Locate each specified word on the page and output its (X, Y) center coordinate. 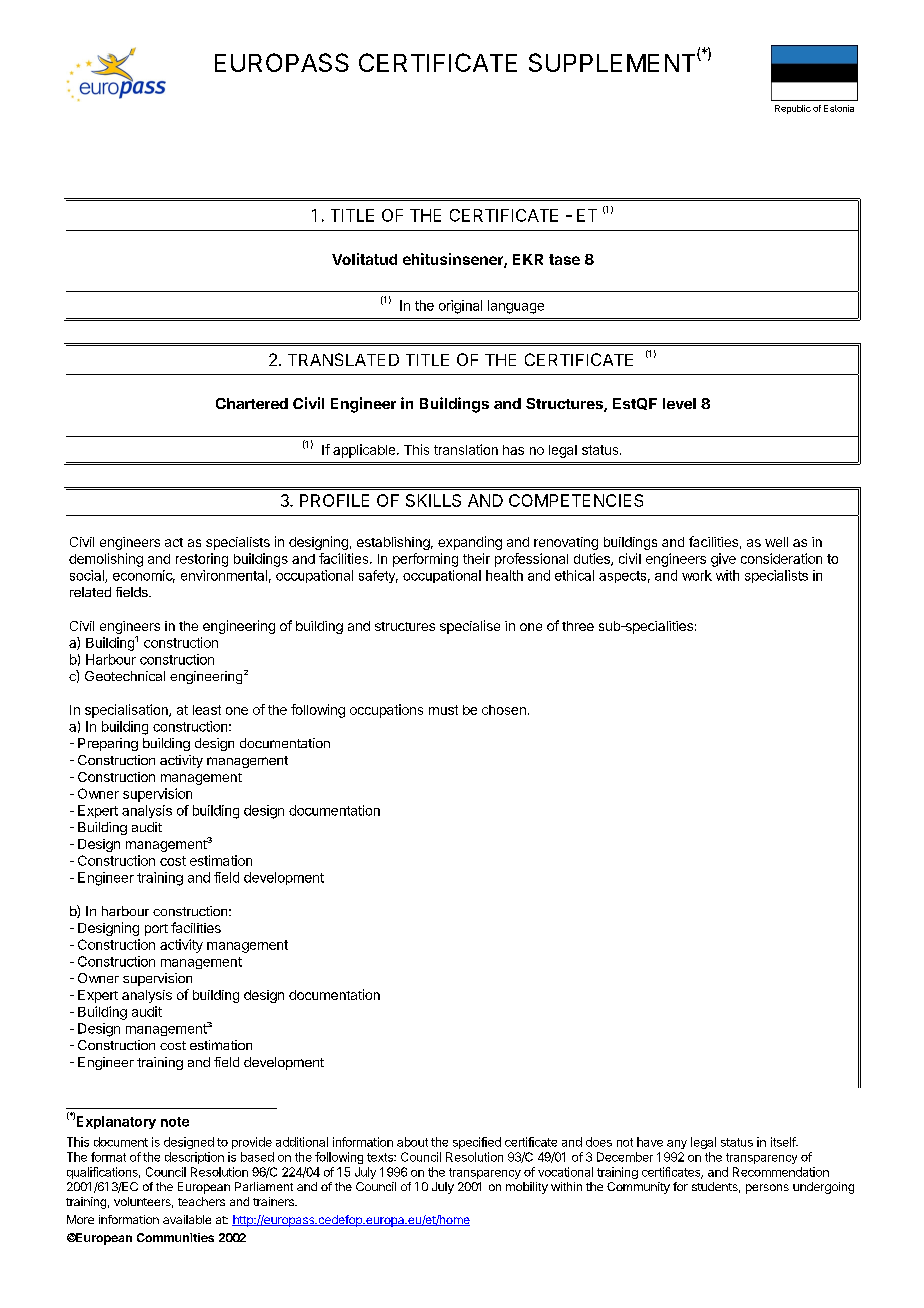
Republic (793, 109)
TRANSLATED (343, 359)
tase (564, 259)
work (697, 575)
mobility (527, 1188)
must (443, 710)
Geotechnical (125, 676)
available (187, 1219)
